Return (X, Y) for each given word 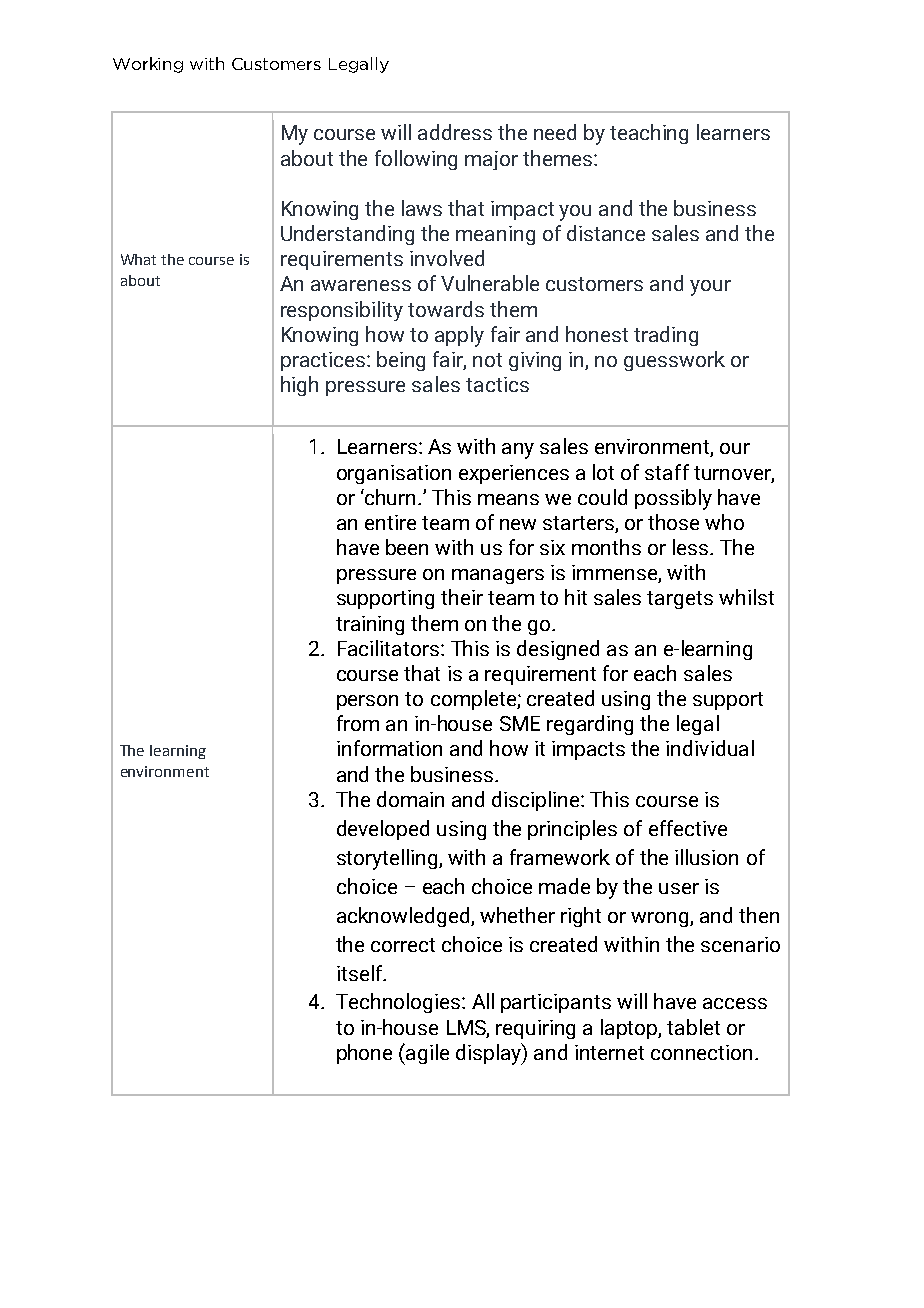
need (555, 132)
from (358, 723)
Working (148, 65)
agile (427, 1054)
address (455, 132)
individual (710, 748)
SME (520, 723)
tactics (497, 384)
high (299, 386)
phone (364, 1054)
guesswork (674, 361)
